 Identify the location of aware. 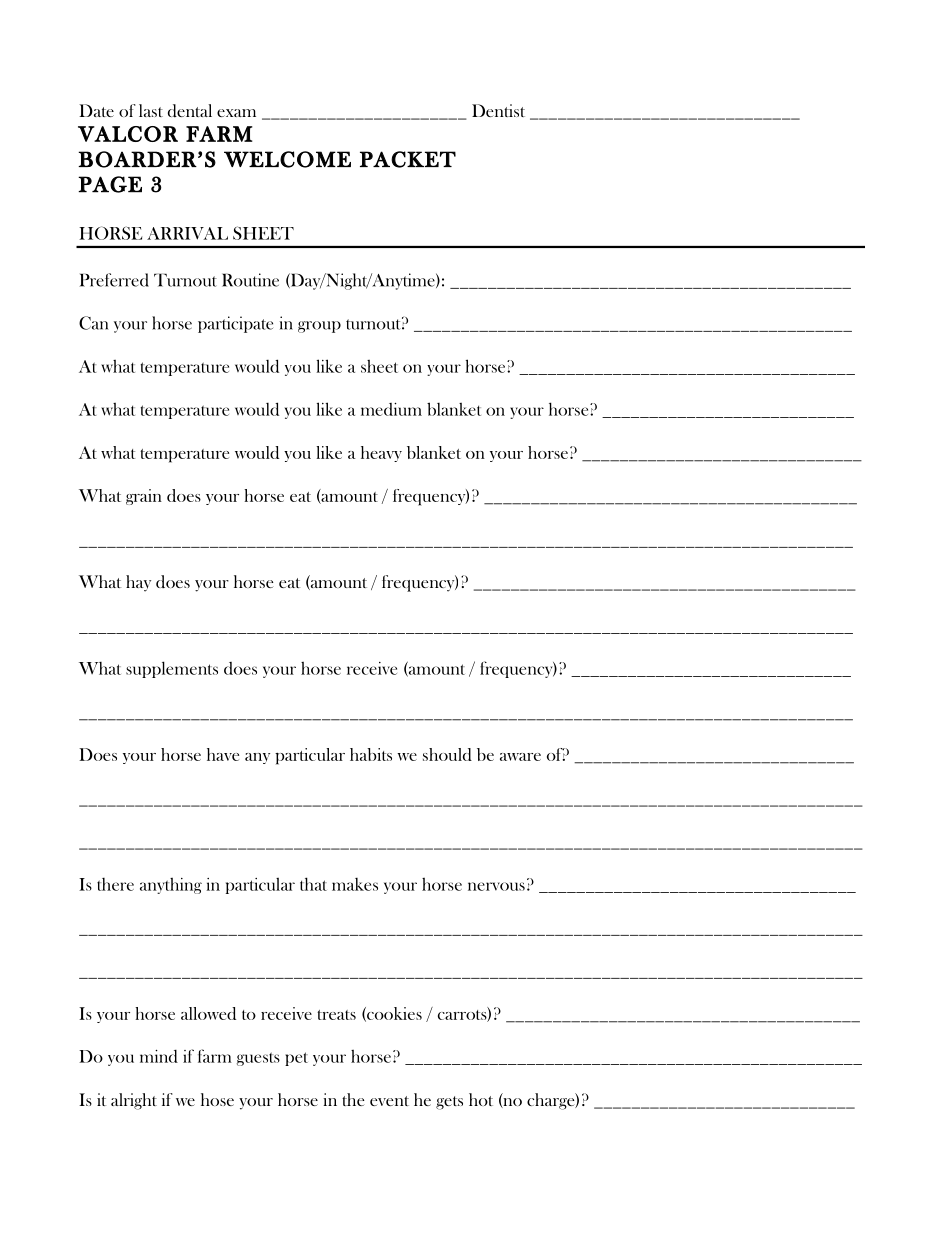
(520, 757).
